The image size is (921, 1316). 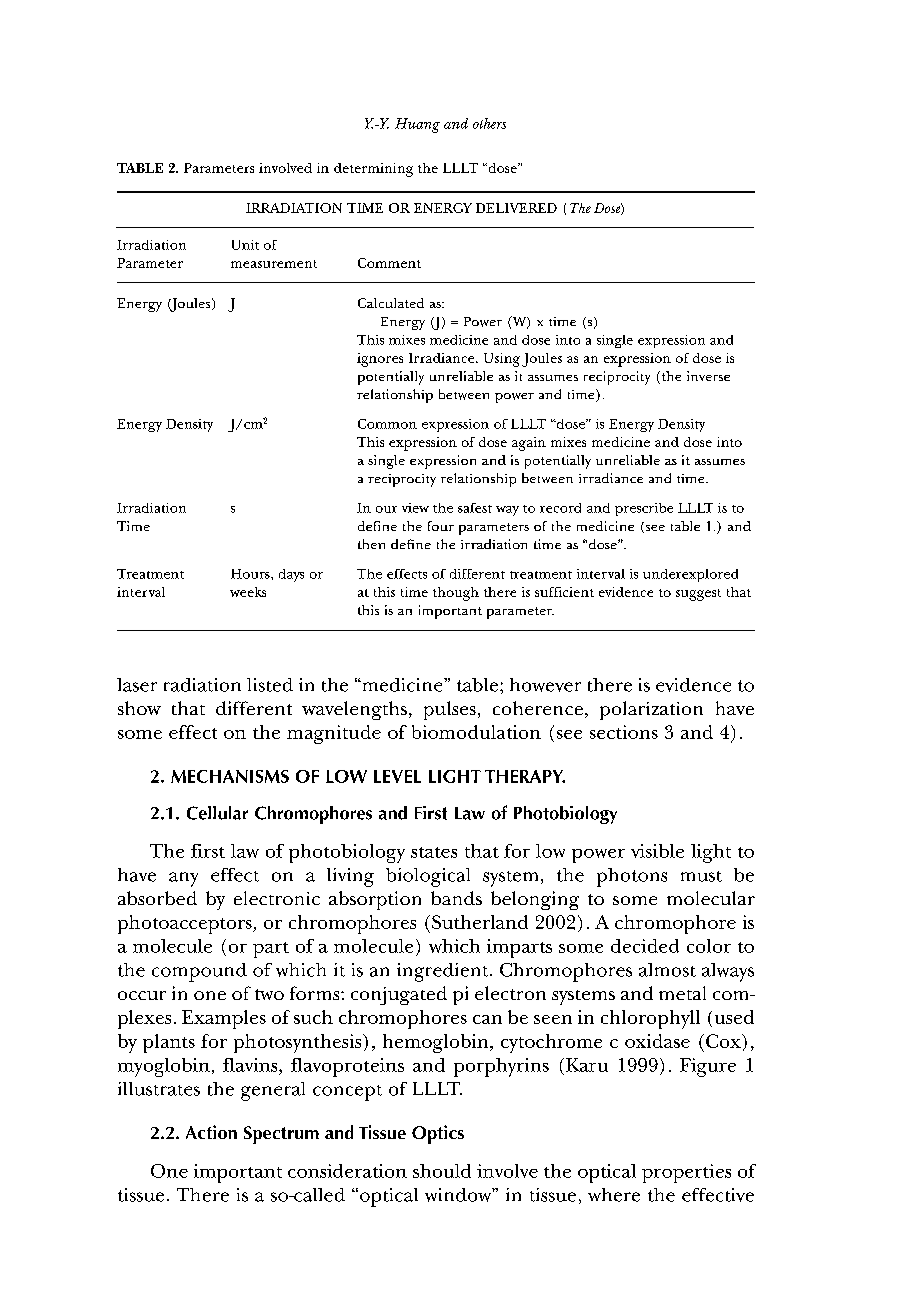 What do you see at coordinates (230, 776) in the page?
I see `MECHANISMS` at bounding box center [230, 776].
